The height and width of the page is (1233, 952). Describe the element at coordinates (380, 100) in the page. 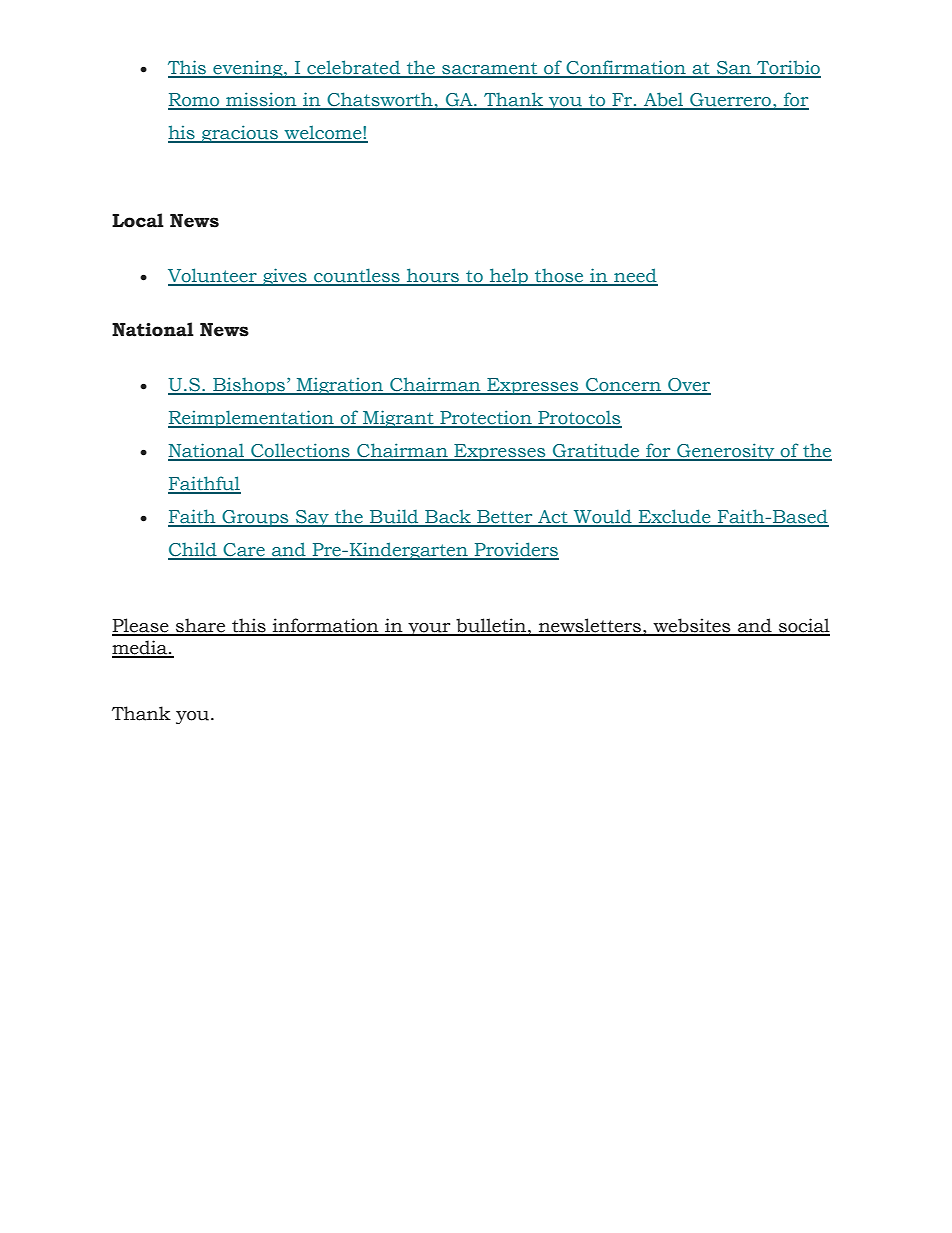

I see `Chatsworth` at that location.
